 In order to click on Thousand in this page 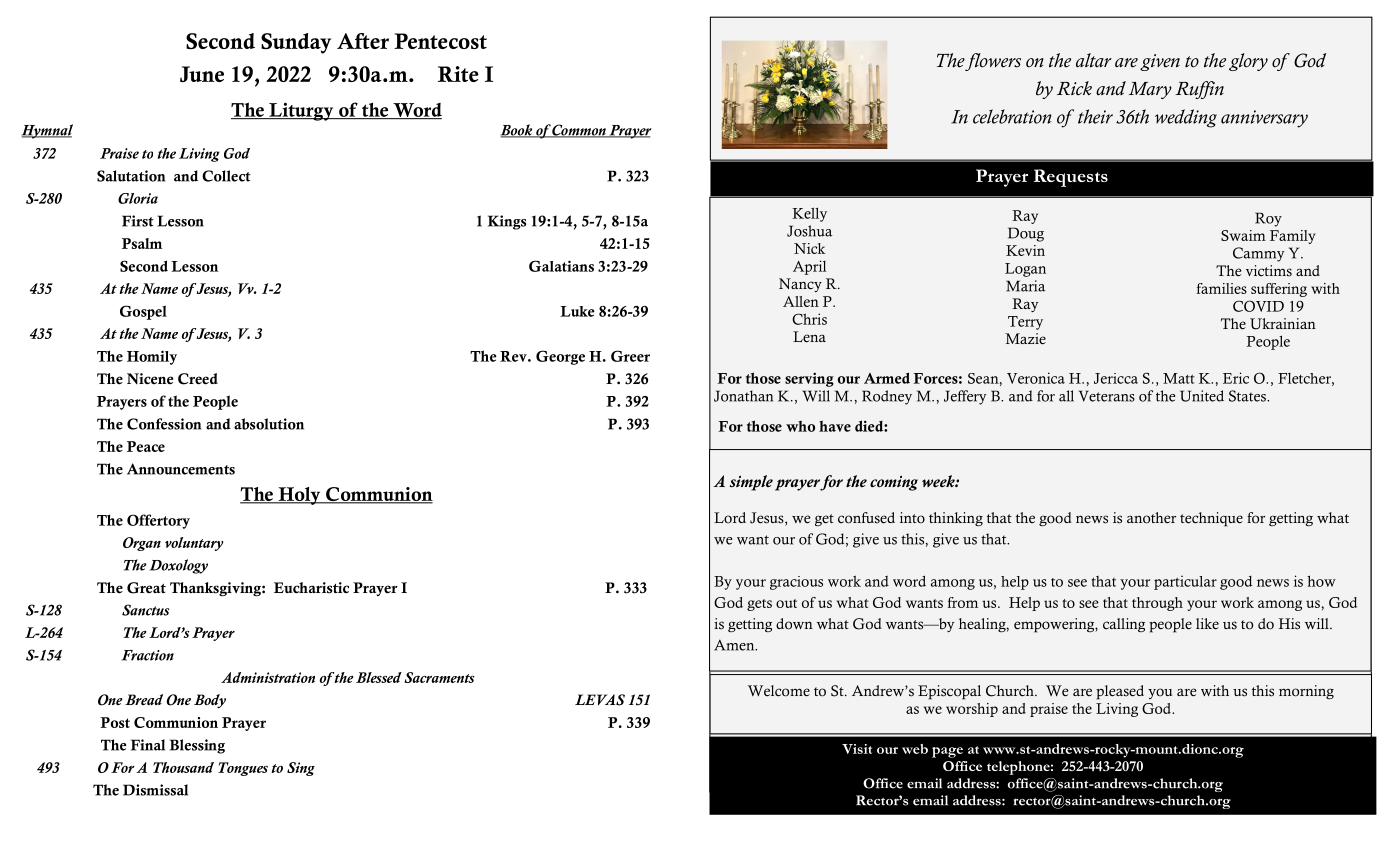, I will do `click(183, 767)`.
